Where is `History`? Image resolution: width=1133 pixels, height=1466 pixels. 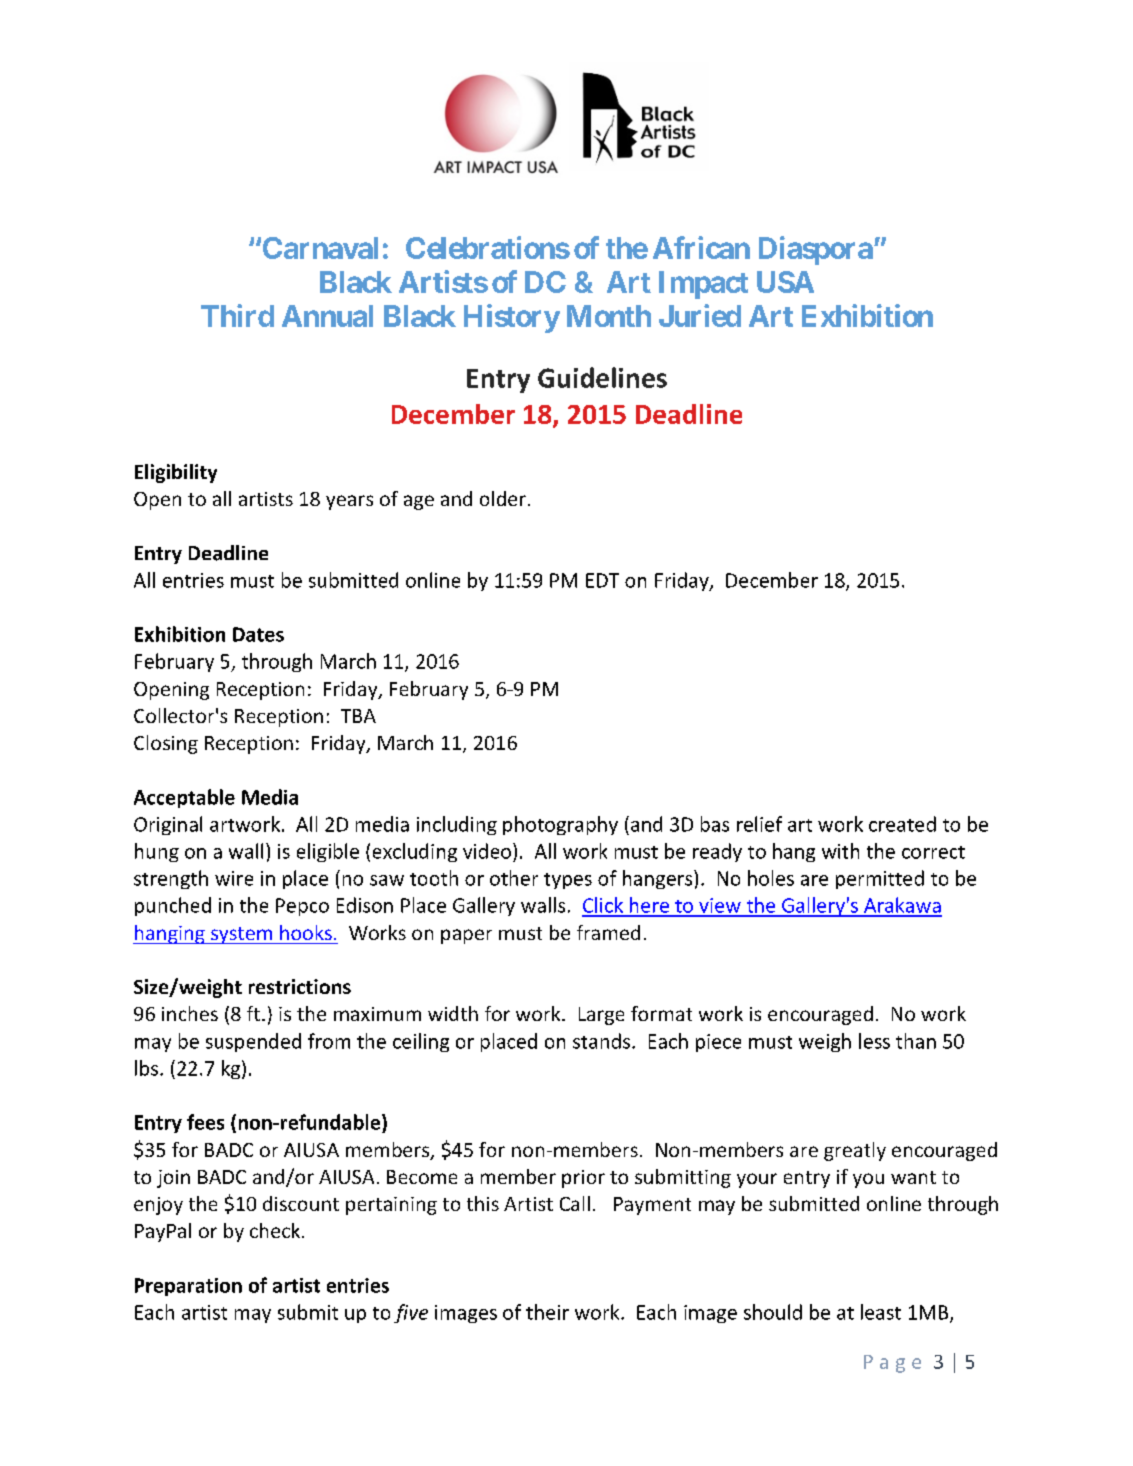
History is located at coordinates (512, 318).
